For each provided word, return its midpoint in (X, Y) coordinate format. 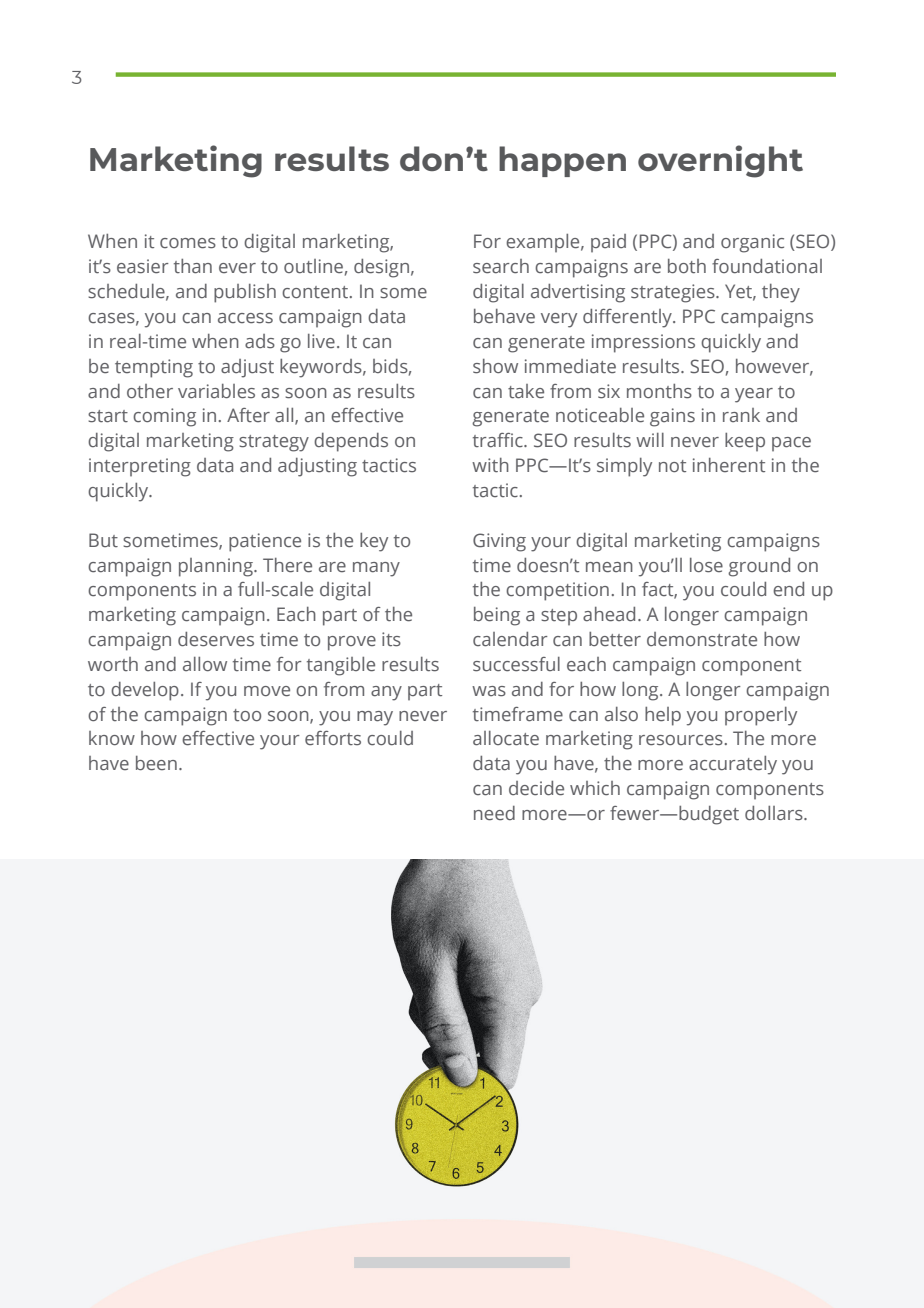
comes (188, 243)
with (490, 465)
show (495, 366)
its (391, 639)
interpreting (140, 467)
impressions (643, 343)
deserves (216, 639)
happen (562, 161)
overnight (720, 161)
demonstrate (702, 639)
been (156, 763)
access (245, 318)
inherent (729, 465)
